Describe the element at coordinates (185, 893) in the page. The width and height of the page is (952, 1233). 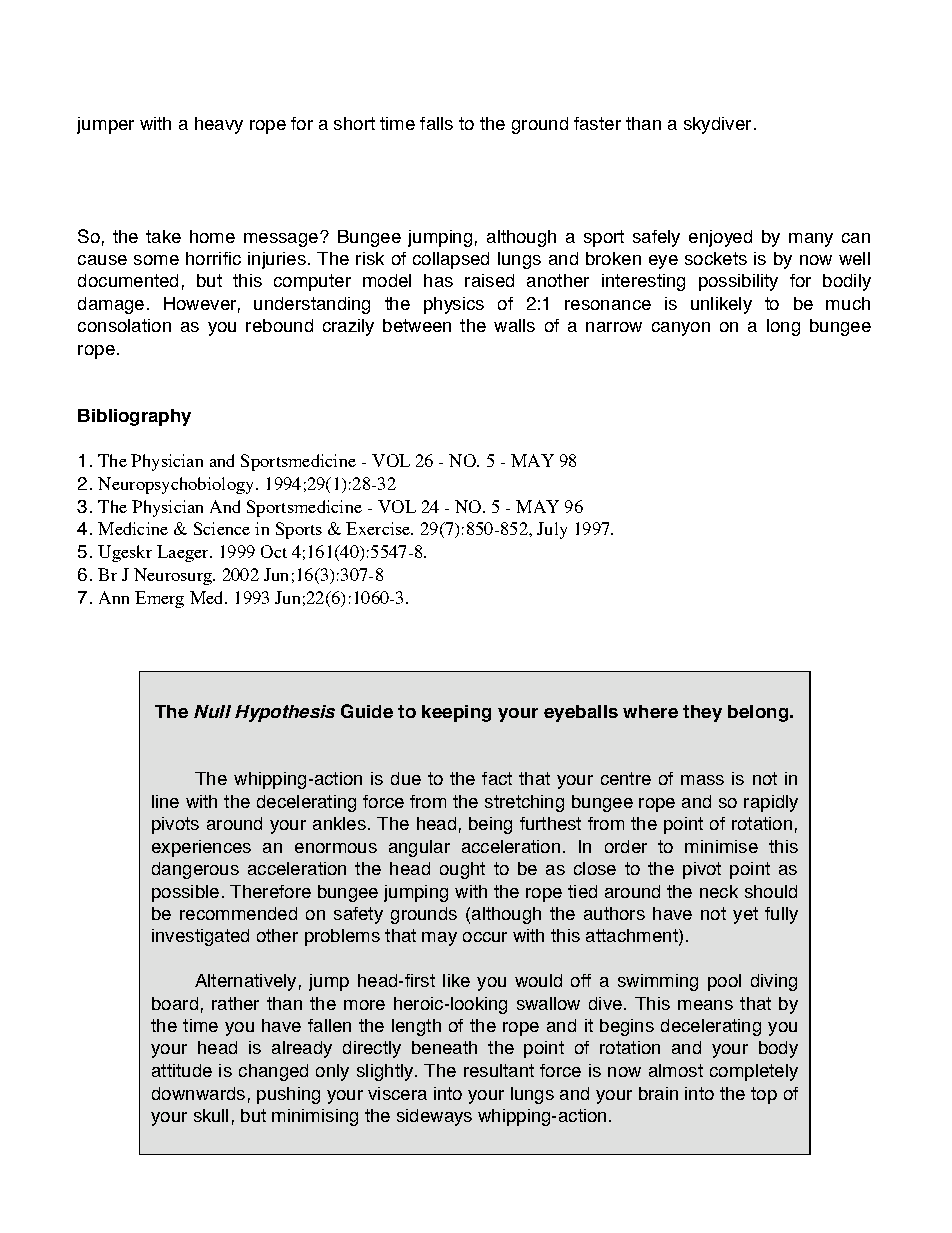
I see `possible` at that location.
